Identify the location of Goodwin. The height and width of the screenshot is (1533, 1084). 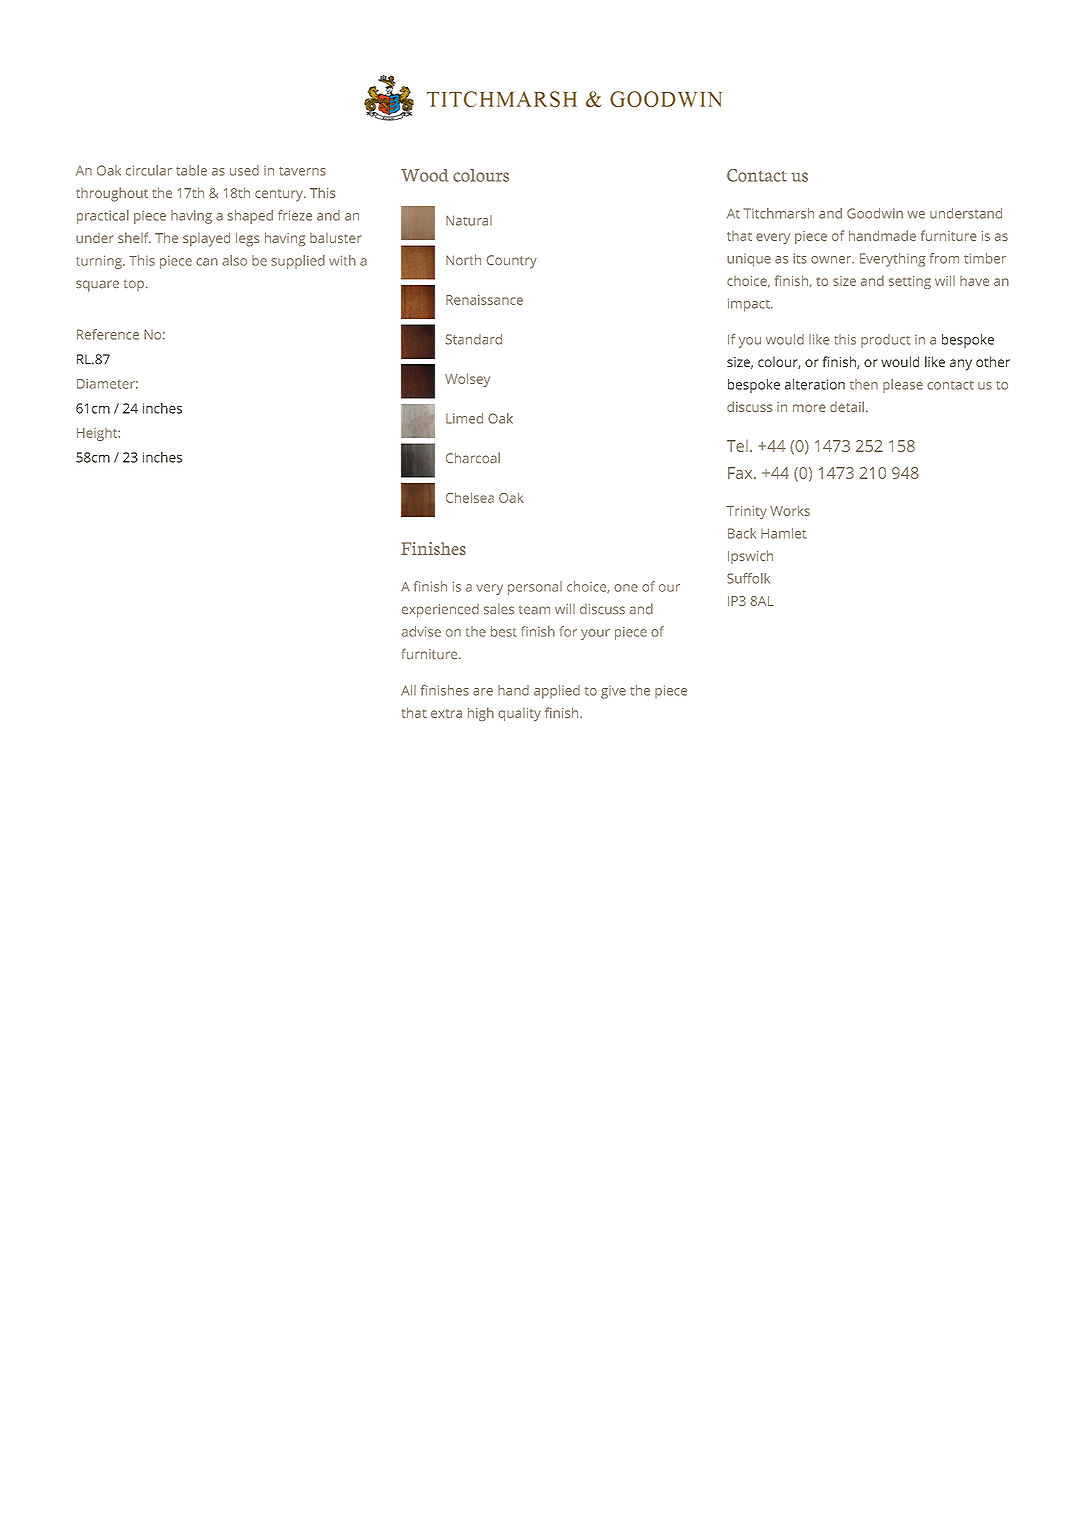
(875, 213).
